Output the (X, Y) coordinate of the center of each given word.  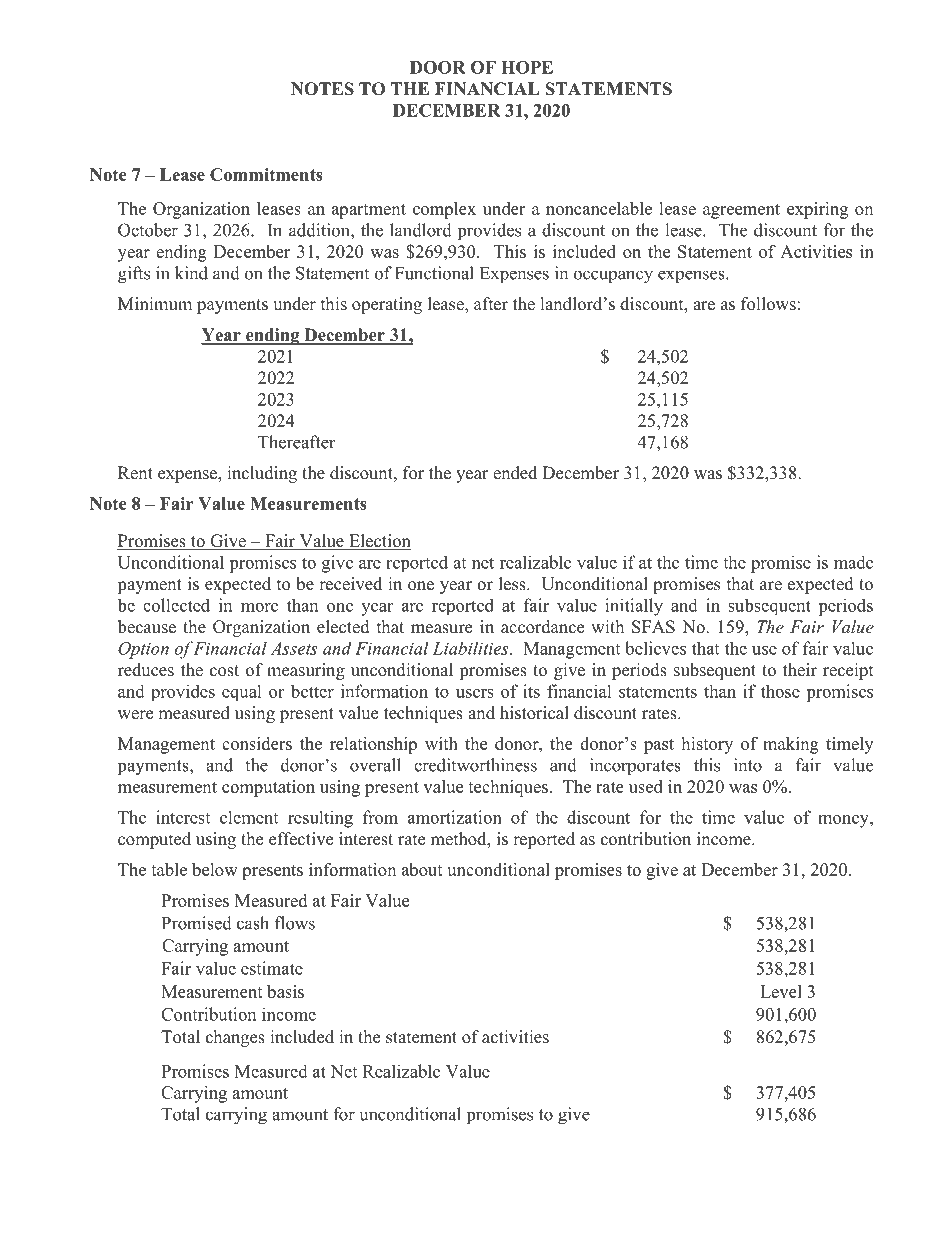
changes (235, 1038)
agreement (741, 211)
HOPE (527, 67)
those (780, 691)
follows (768, 304)
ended (515, 473)
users (475, 693)
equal (242, 692)
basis (285, 991)
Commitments (266, 174)
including (262, 474)
